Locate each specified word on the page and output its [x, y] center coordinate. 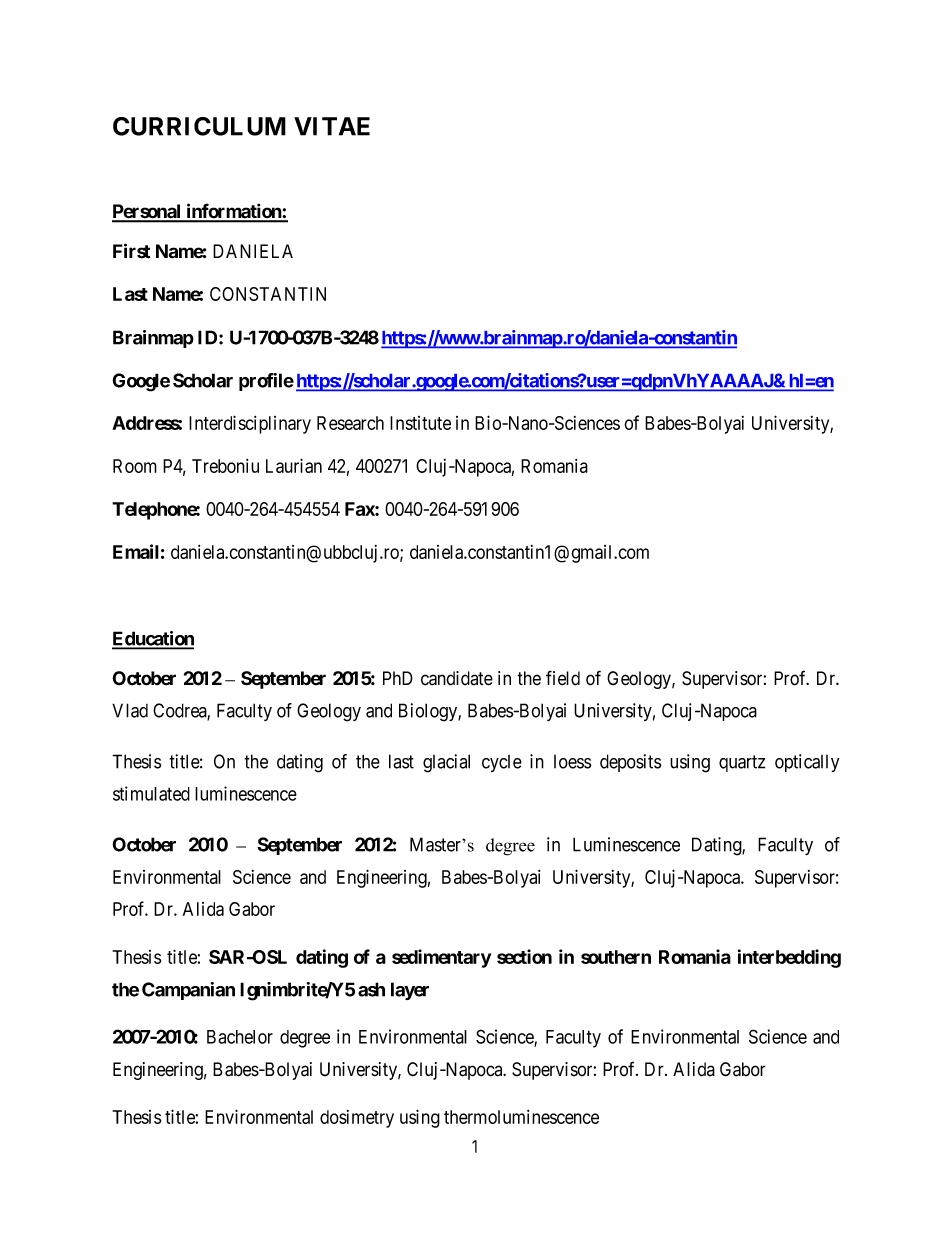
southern [616, 957]
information [233, 212]
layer [410, 991]
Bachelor [240, 1037]
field [563, 678]
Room [135, 466]
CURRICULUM [199, 126]
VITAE [332, 126]
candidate [457, 678]
